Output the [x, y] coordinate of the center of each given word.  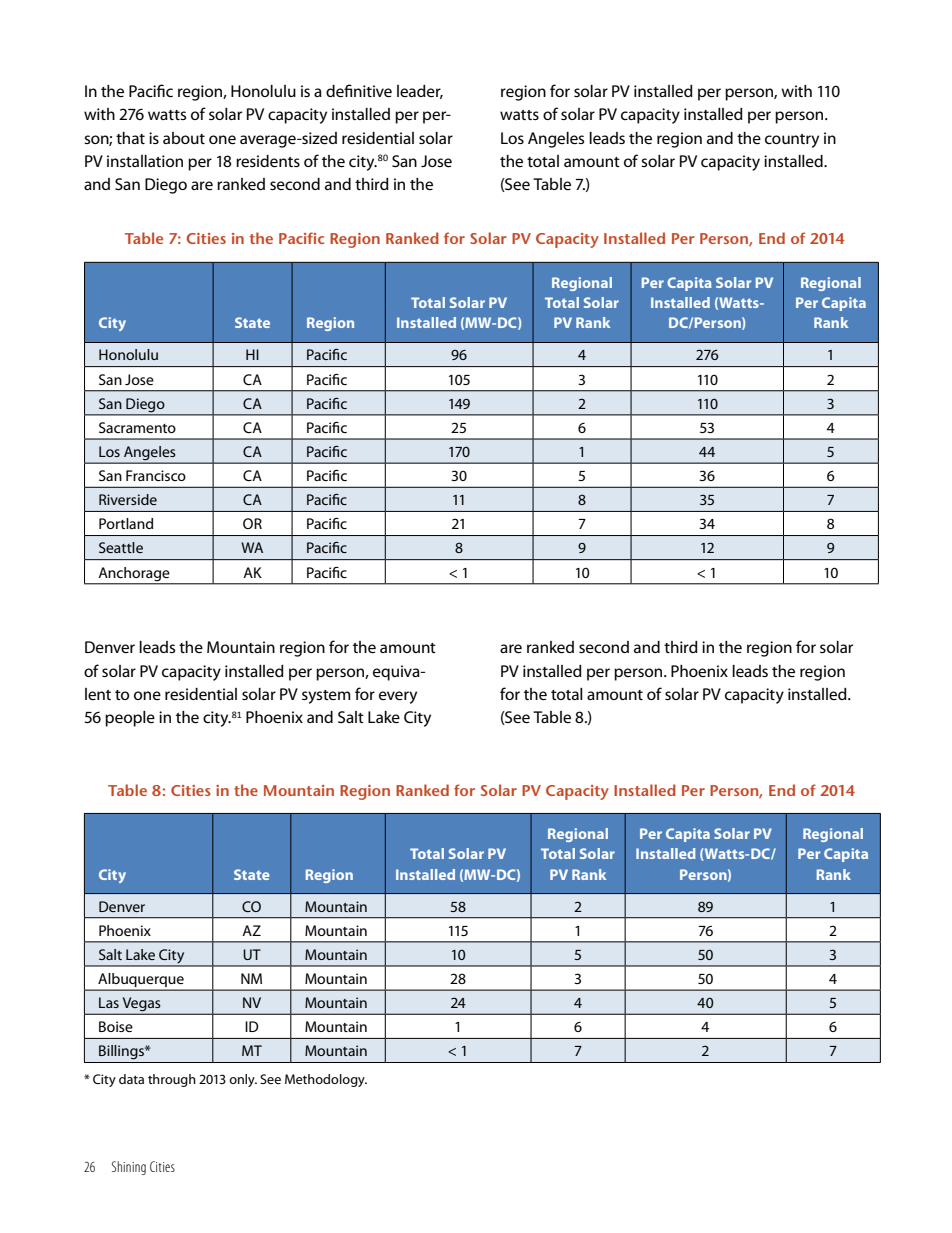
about [184, 138]
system [326, 697]
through [172, 1080]
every [398, 697]
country [792, 141]
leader [420, 92]
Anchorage [134, 574]
